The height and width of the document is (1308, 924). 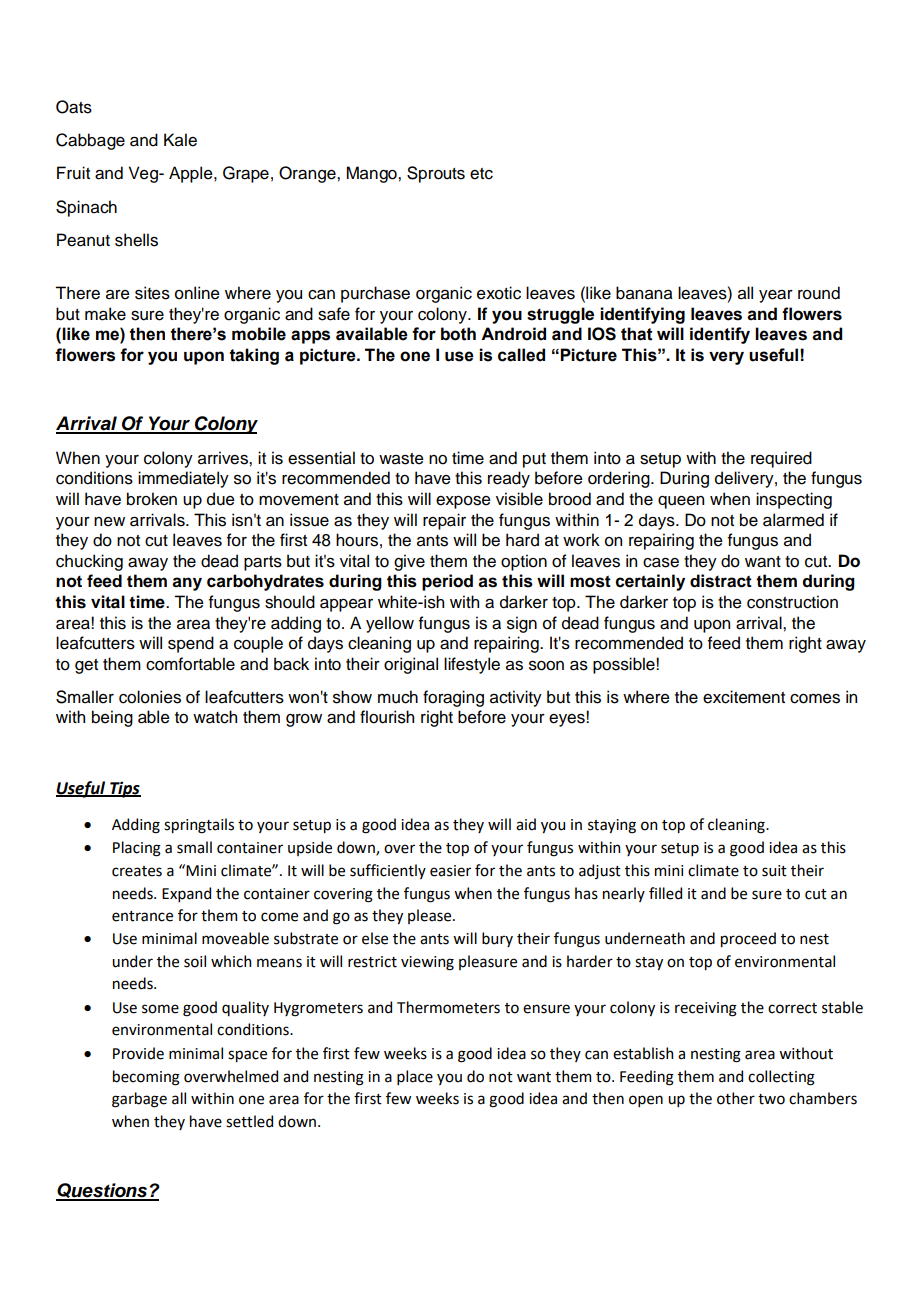 What do you see at coordinates (776, 296) in the document?
I see `year` at bounding box center [776, 296].
